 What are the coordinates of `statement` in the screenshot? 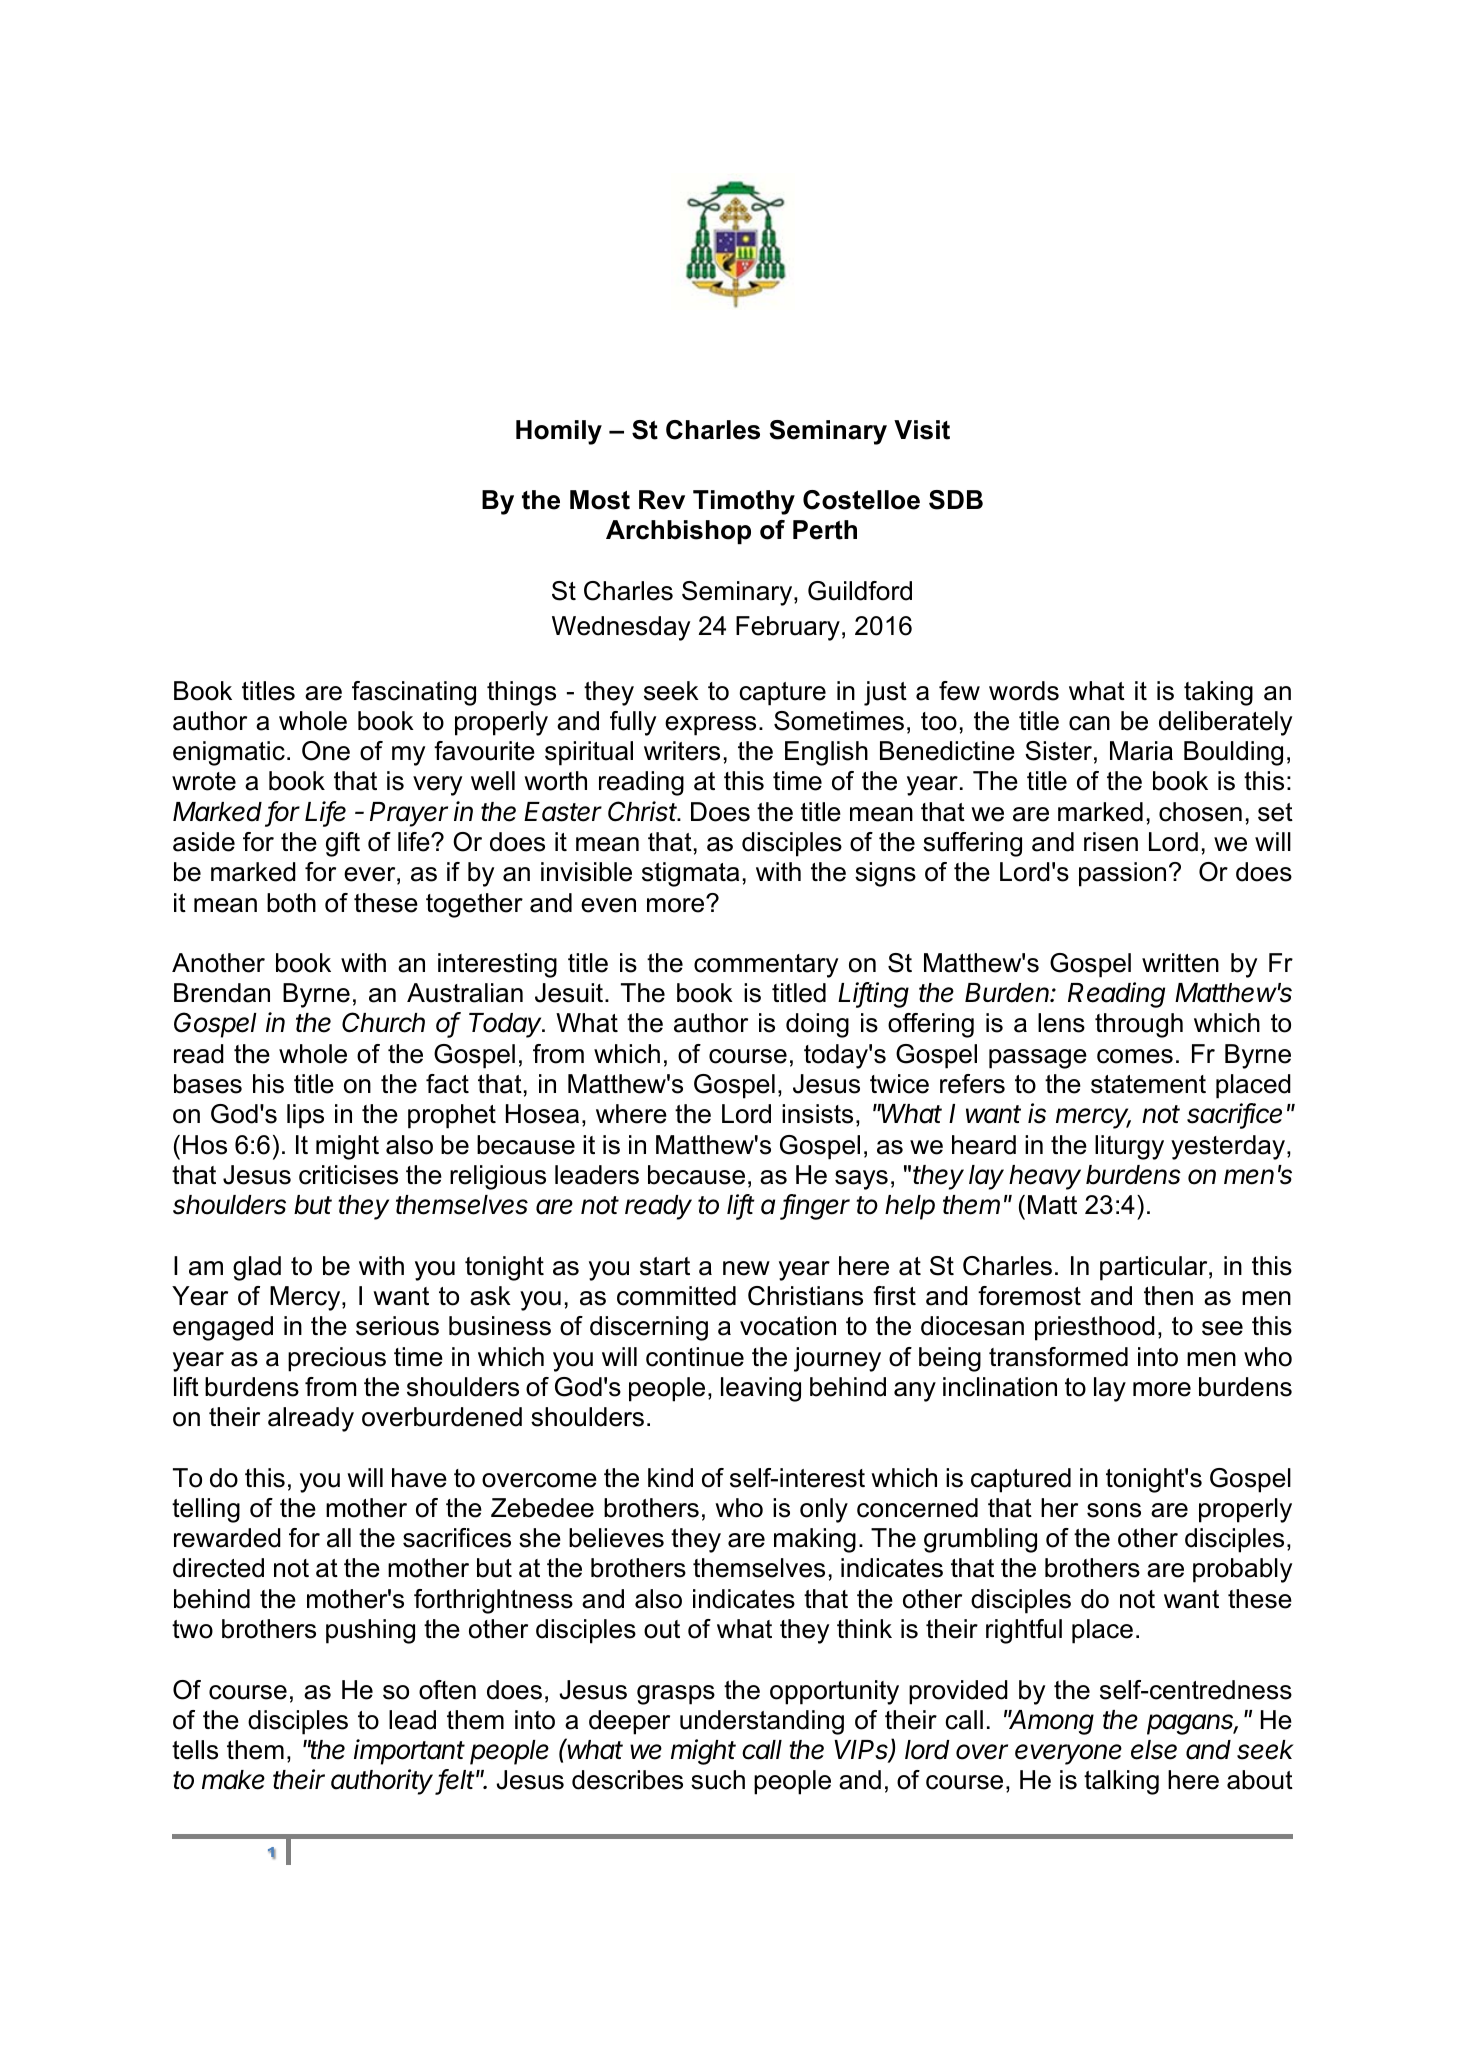 It's located at (1148, 1084).
